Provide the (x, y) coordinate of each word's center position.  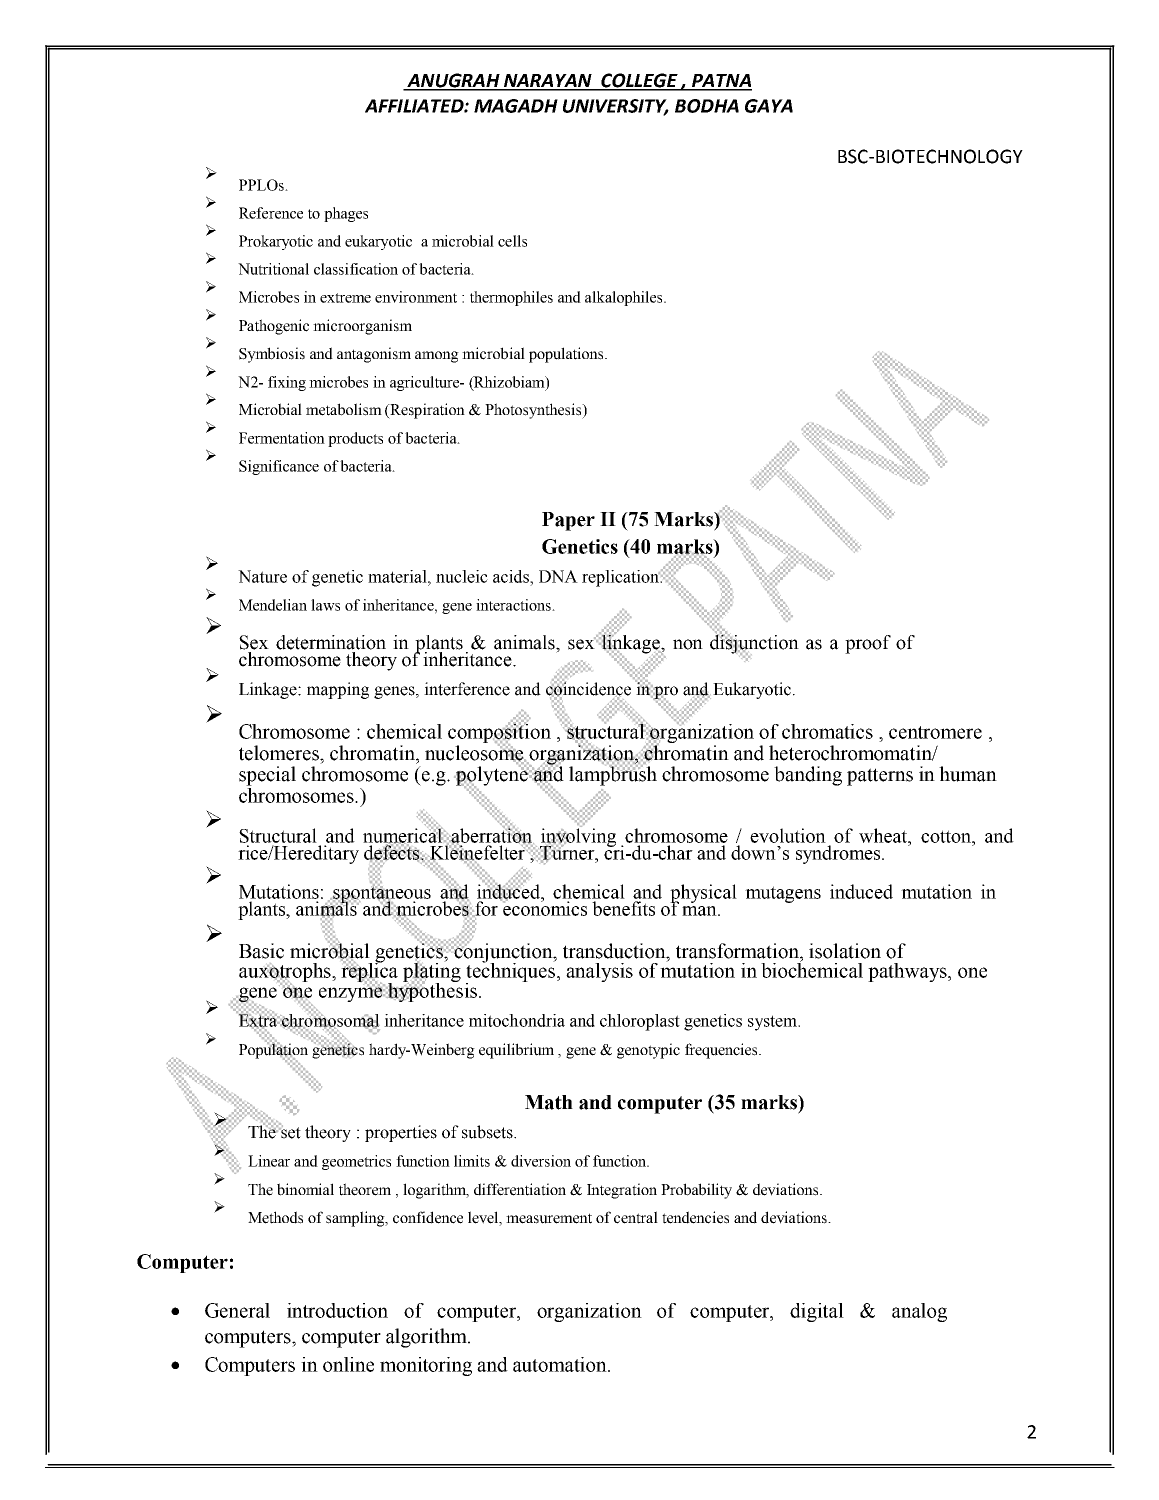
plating (432, 972)
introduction (337, 1310)
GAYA (769, 106)
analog (919, 1312)
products (355, 439)
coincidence (588, 689)
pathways (908, 972)
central (636, 1217)
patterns (880, 777)
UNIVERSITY (616, 107)
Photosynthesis (534, 411)
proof (868, 644)
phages (346, 214)
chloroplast (640, 1022)
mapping (338, 690)
